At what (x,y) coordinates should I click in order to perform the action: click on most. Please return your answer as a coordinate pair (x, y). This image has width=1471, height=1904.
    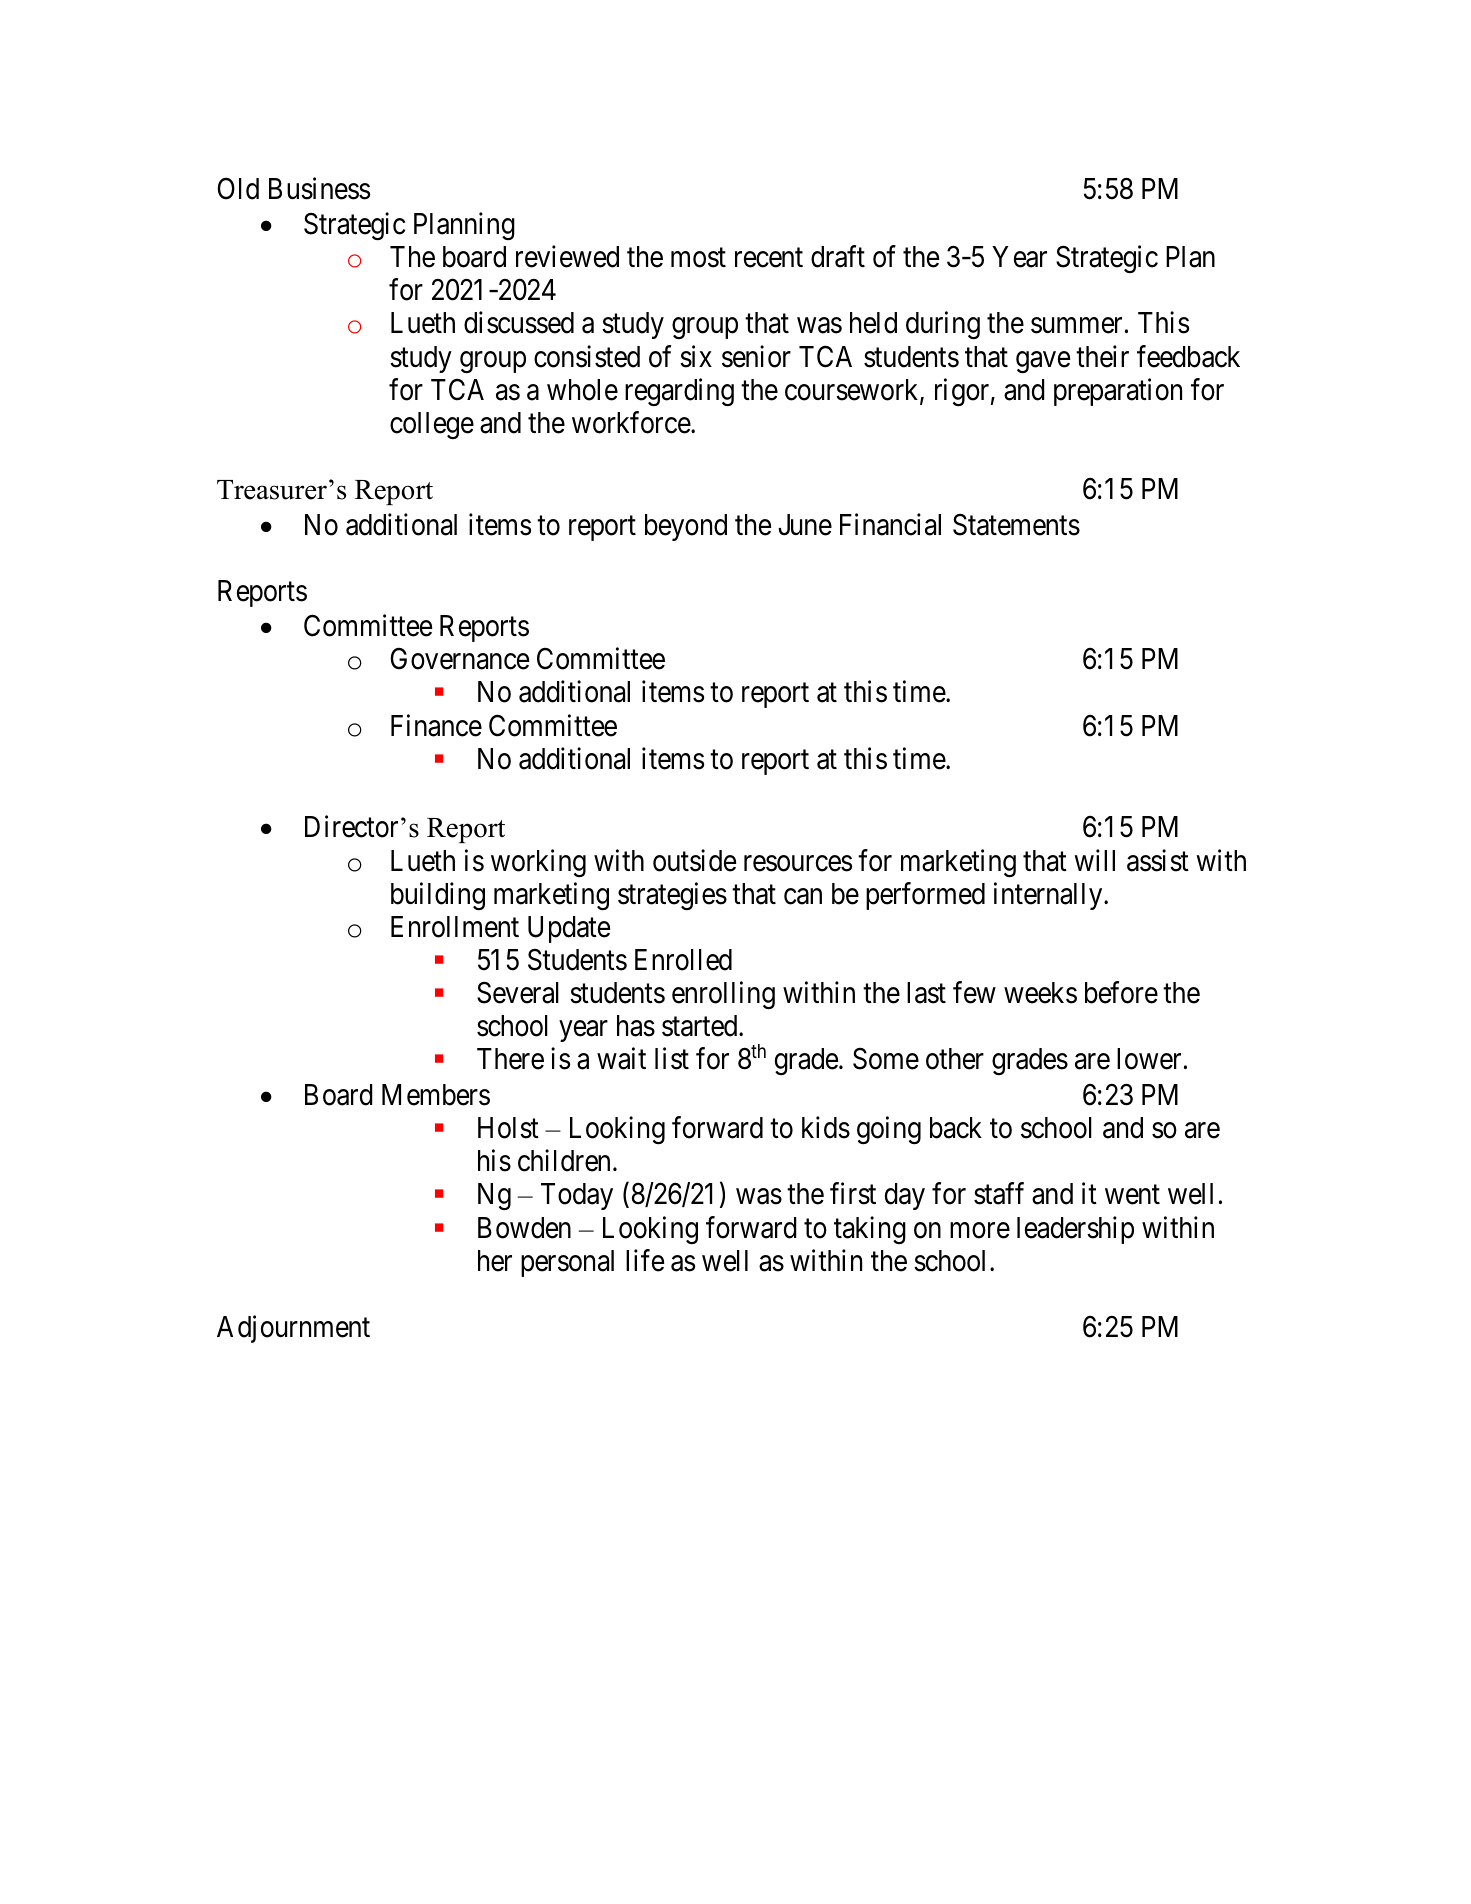
    Looking at the image, I should click on (698, 258).
